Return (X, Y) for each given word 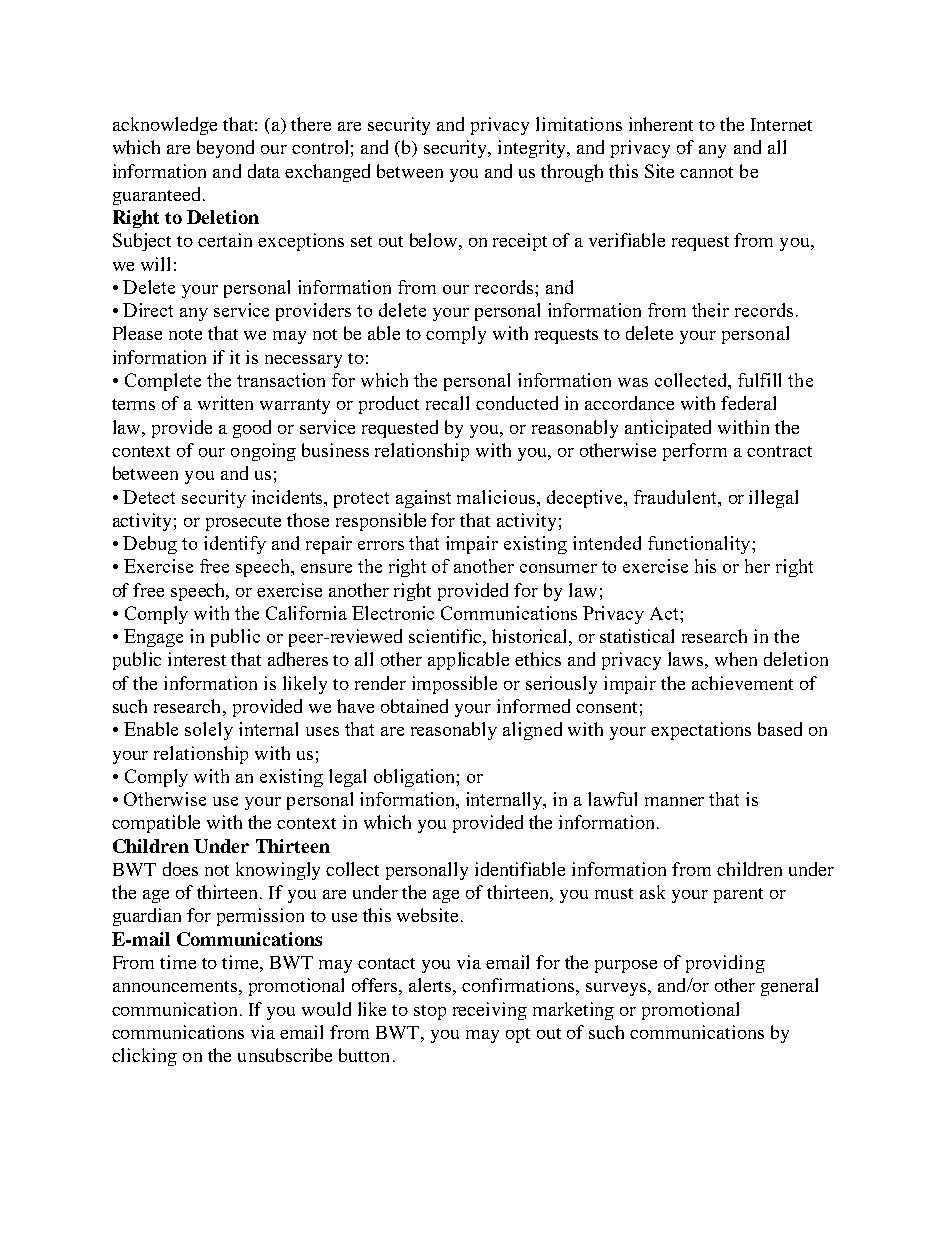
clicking (144, 1057)
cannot (706, 172)
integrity (533, 149)
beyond (225, 149)
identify (235, 545)
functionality (700, 545)
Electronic (393, 613)
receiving (490, 1011)
